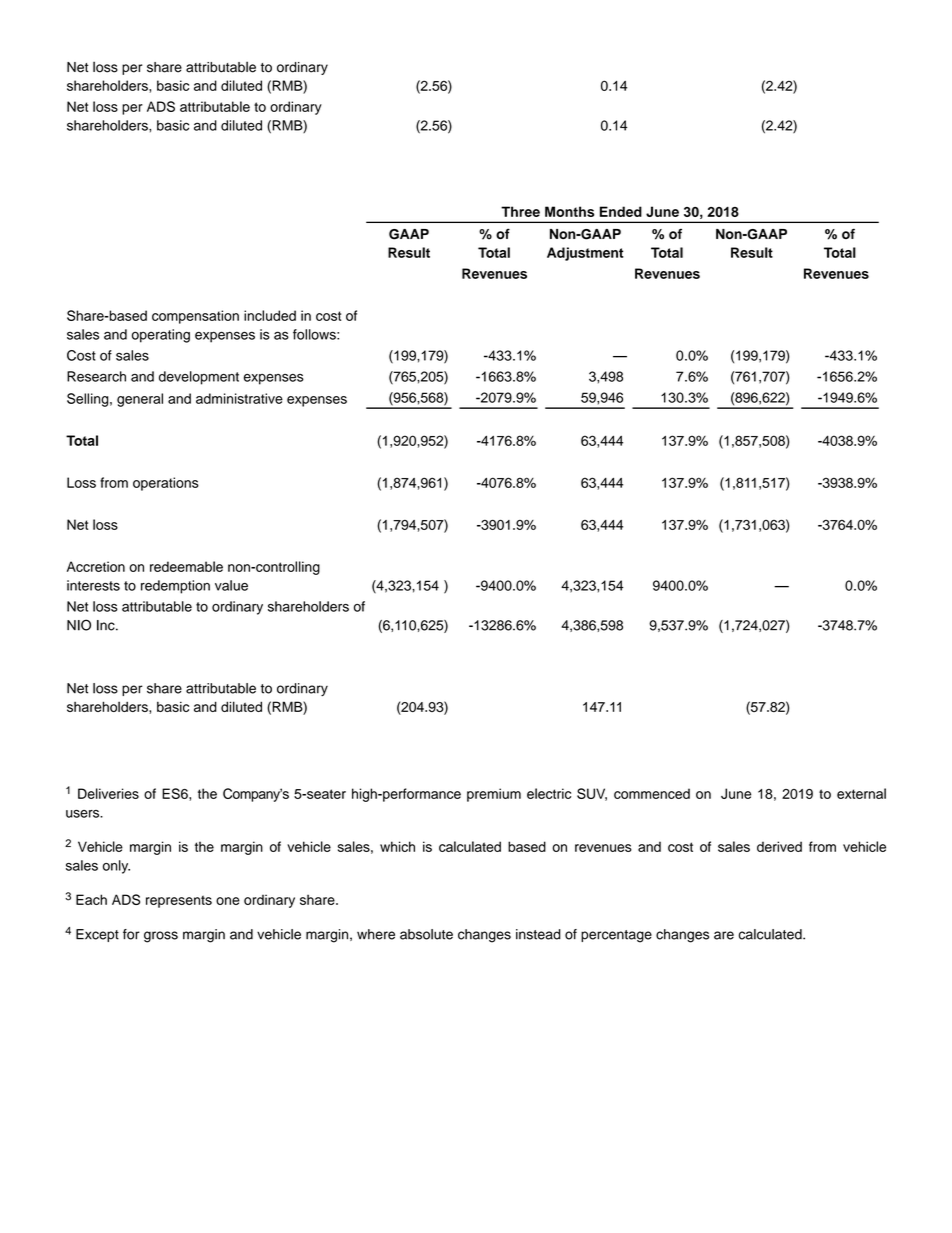 This screenshot has height=1233, width=952. Describe the element at coordinates (520, 211) in the screenshot. I see `Three` at that location.
